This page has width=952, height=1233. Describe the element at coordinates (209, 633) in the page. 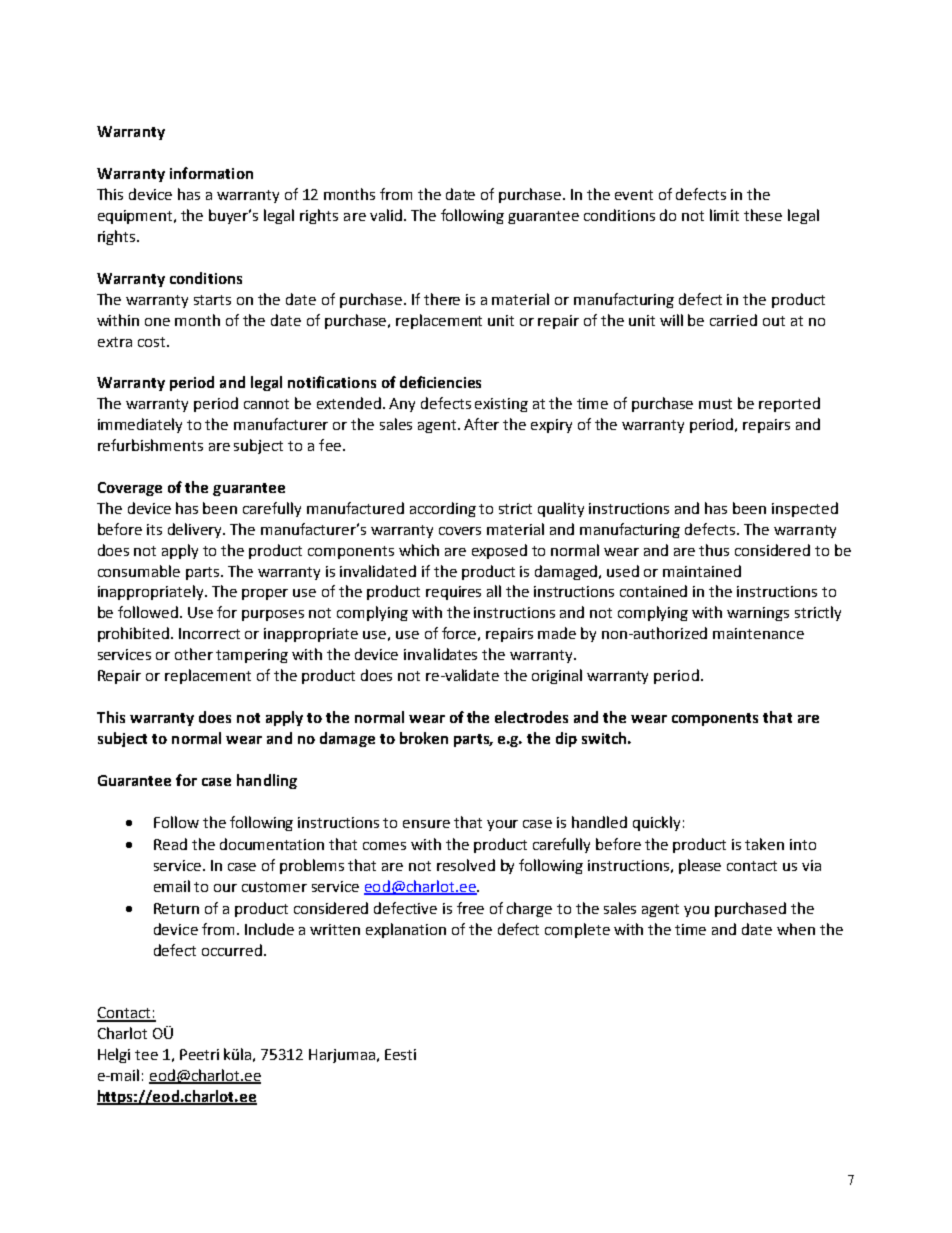

I see `Incorrect` at that location.
